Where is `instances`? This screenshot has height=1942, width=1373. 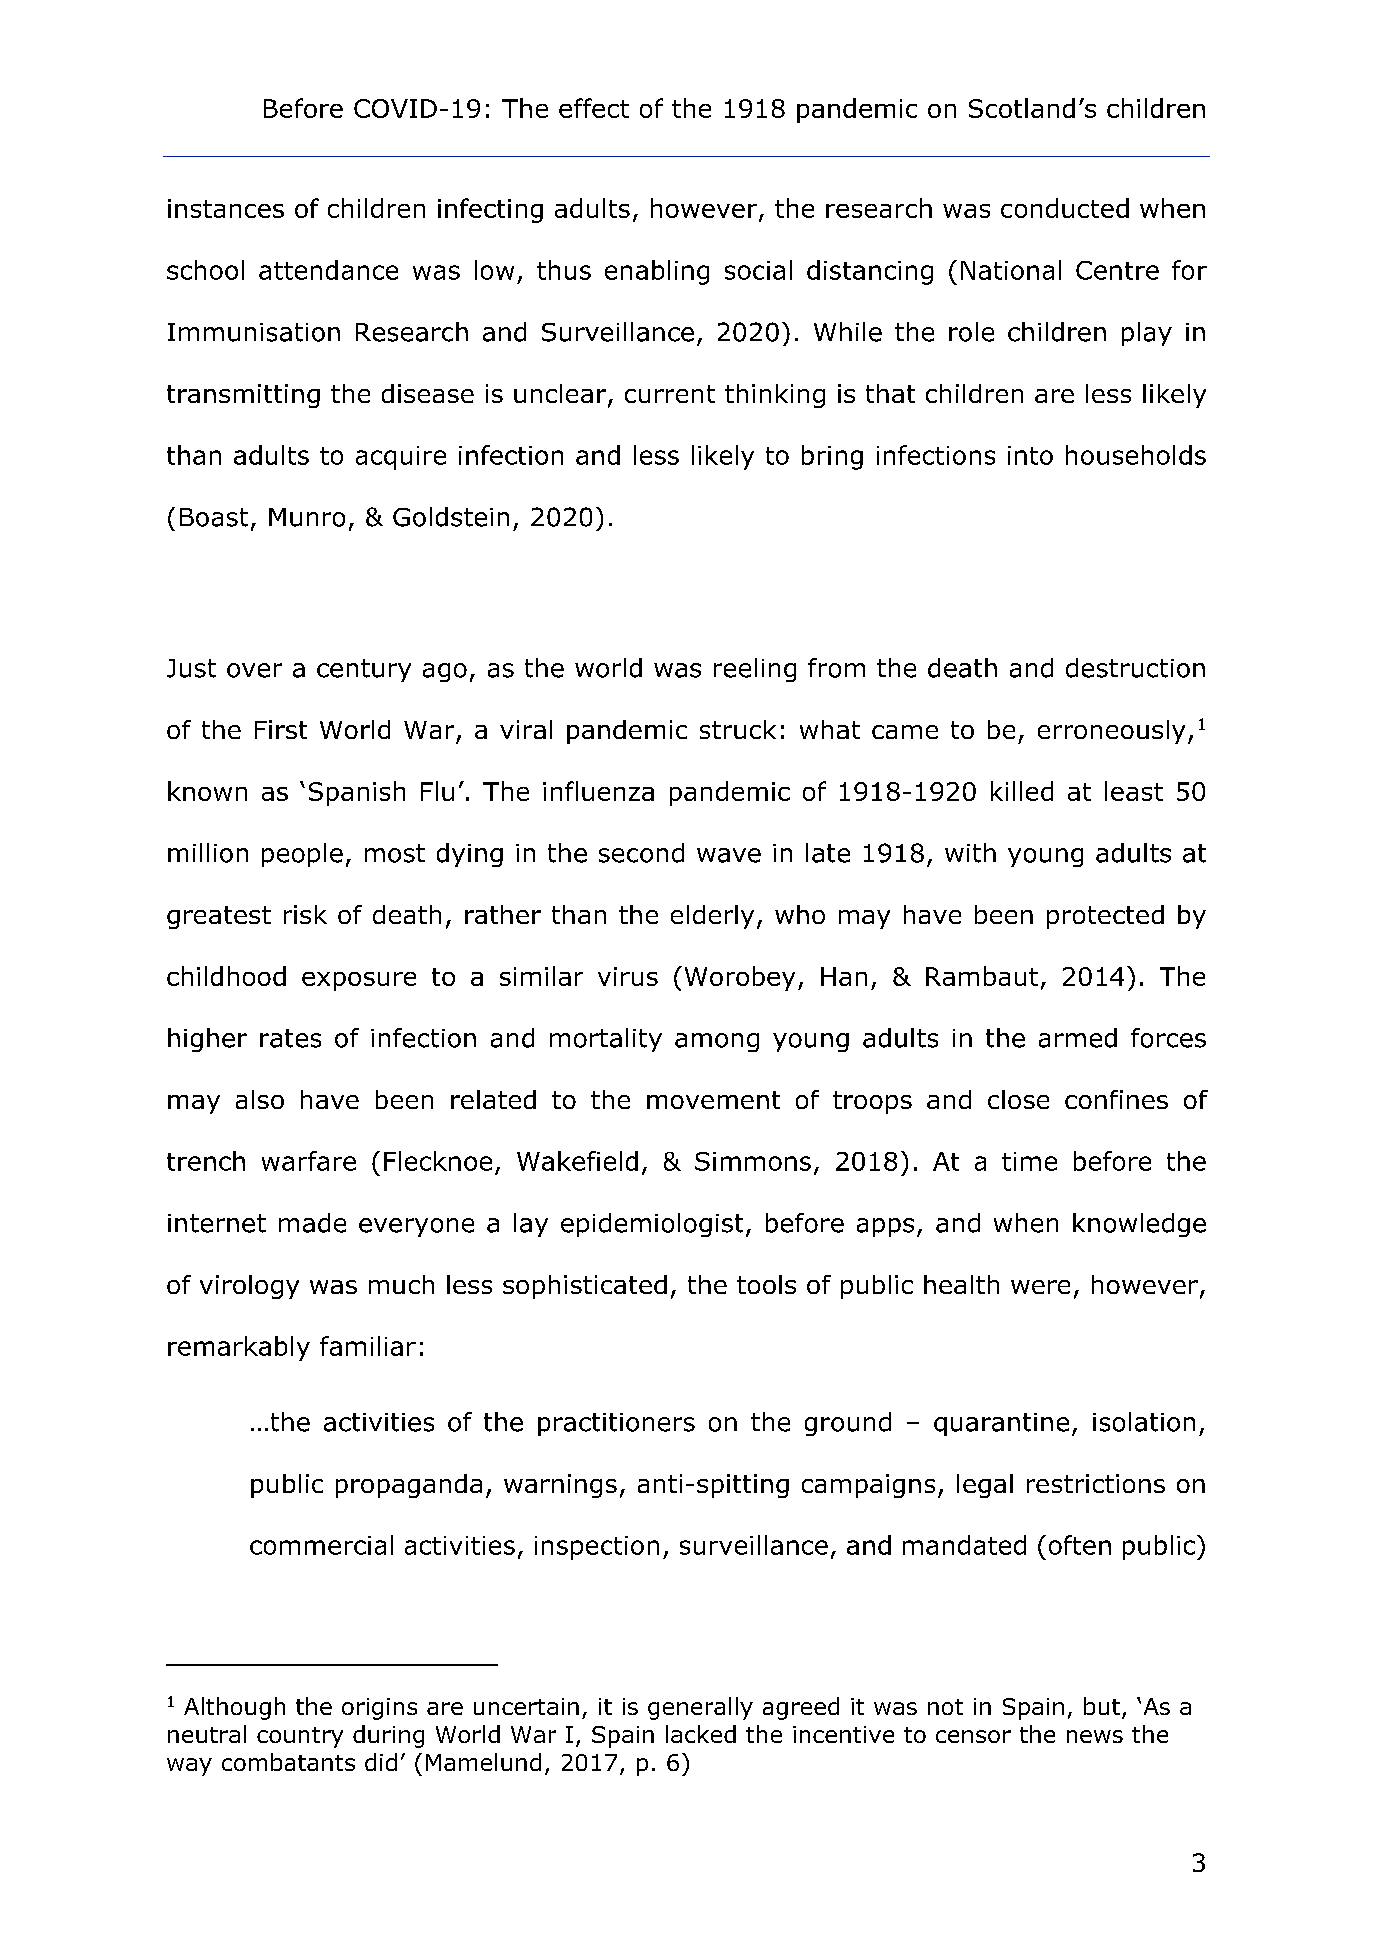
instances is located at coordinates (226, 208).
